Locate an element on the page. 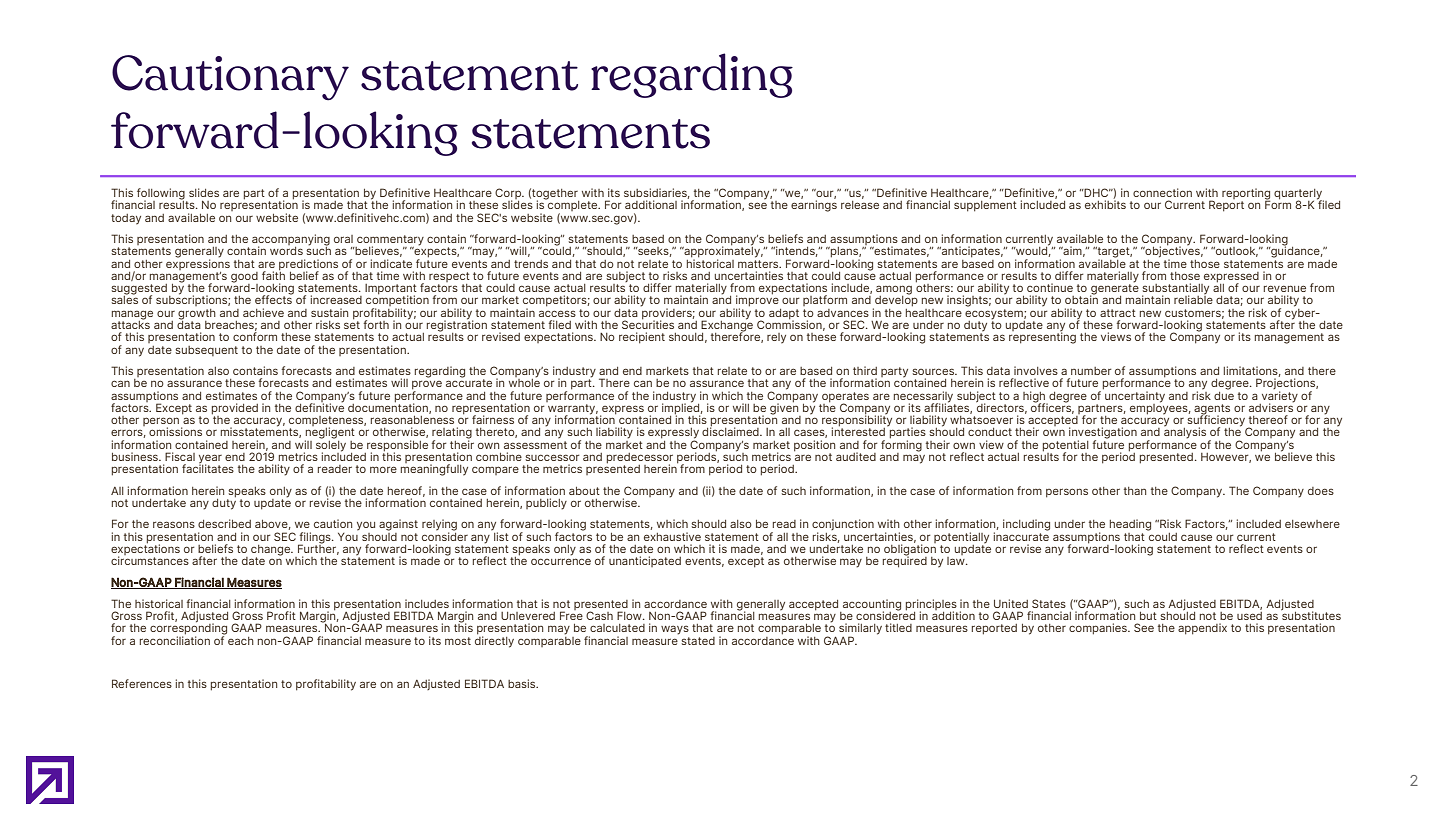 The height and width of the document is (819, 1456). solely is located at coordinates (331, 445).
